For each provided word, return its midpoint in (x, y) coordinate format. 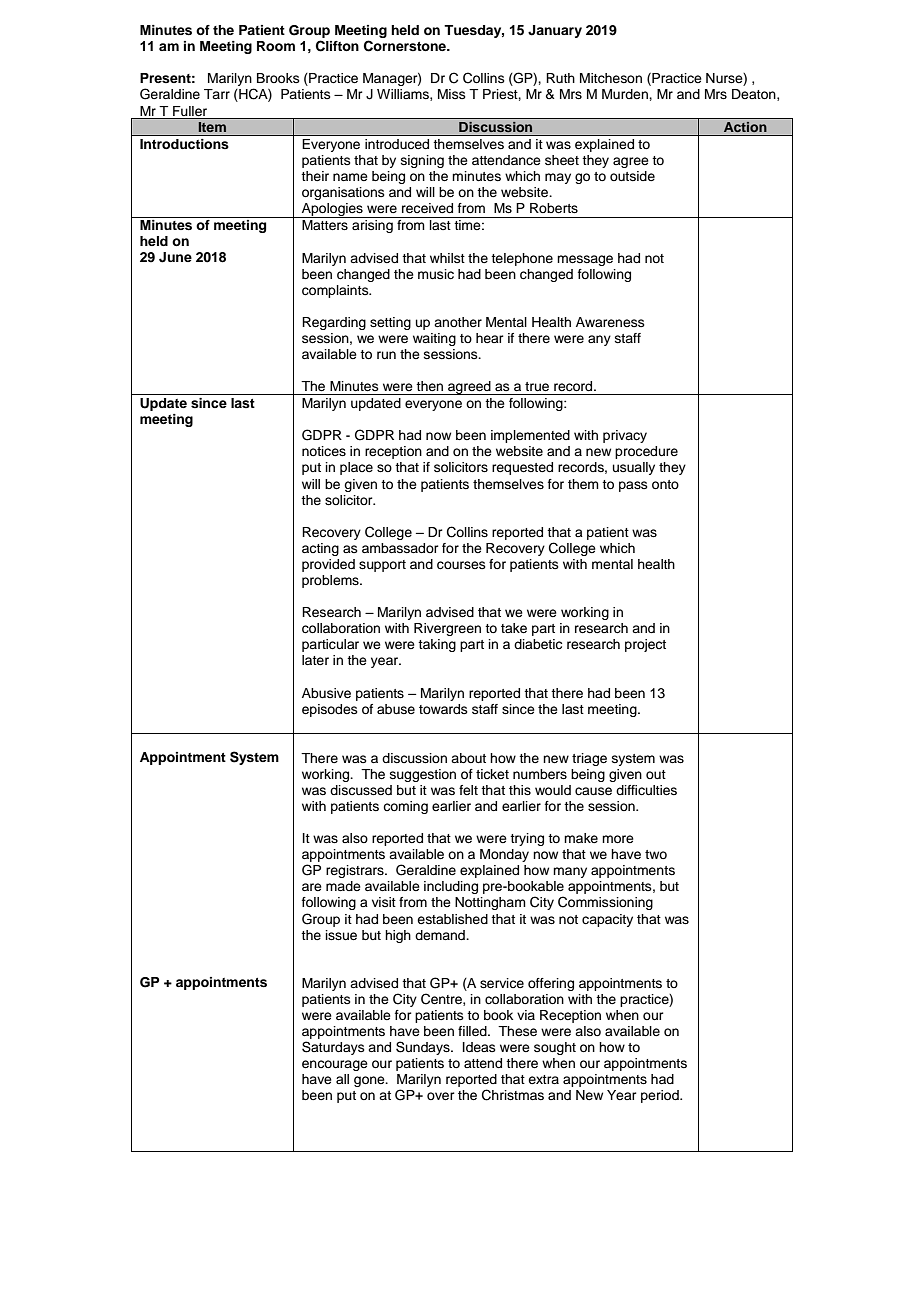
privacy (625, 436)
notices (324, 451)
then (429, 386)
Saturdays (333, 1048)
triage (589, 759)
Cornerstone (406, 46)
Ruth (560, 78)
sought (555, 1048)
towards (443, 709)
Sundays (424, 1048)
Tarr (217, 94)
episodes (330, 710)
